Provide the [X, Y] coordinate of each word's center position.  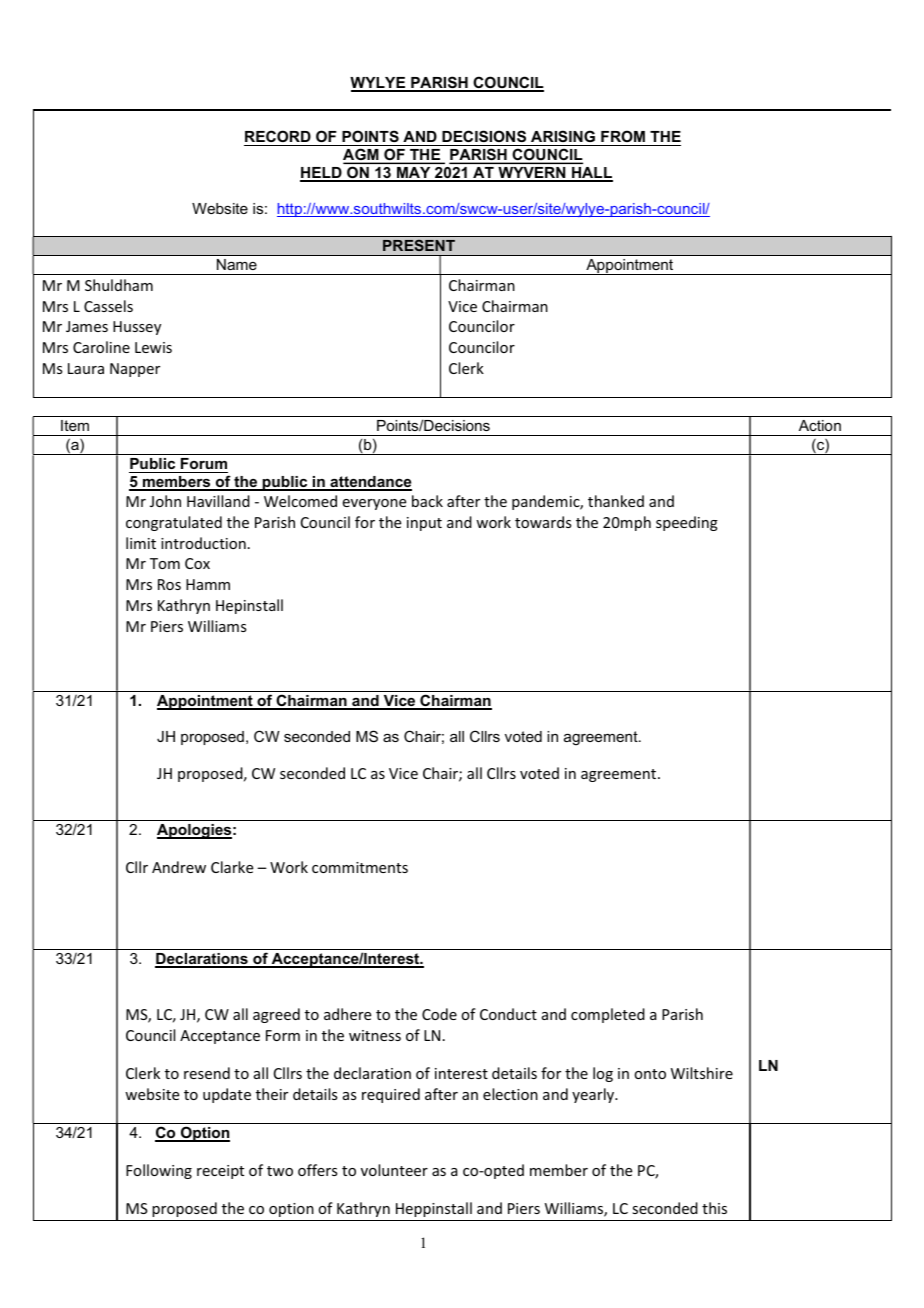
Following [159, 1171]
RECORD [278, 138]
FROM [623, 138]
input [424, 524]
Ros [169, 584]
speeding [687, 523]
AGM [362, 156]
